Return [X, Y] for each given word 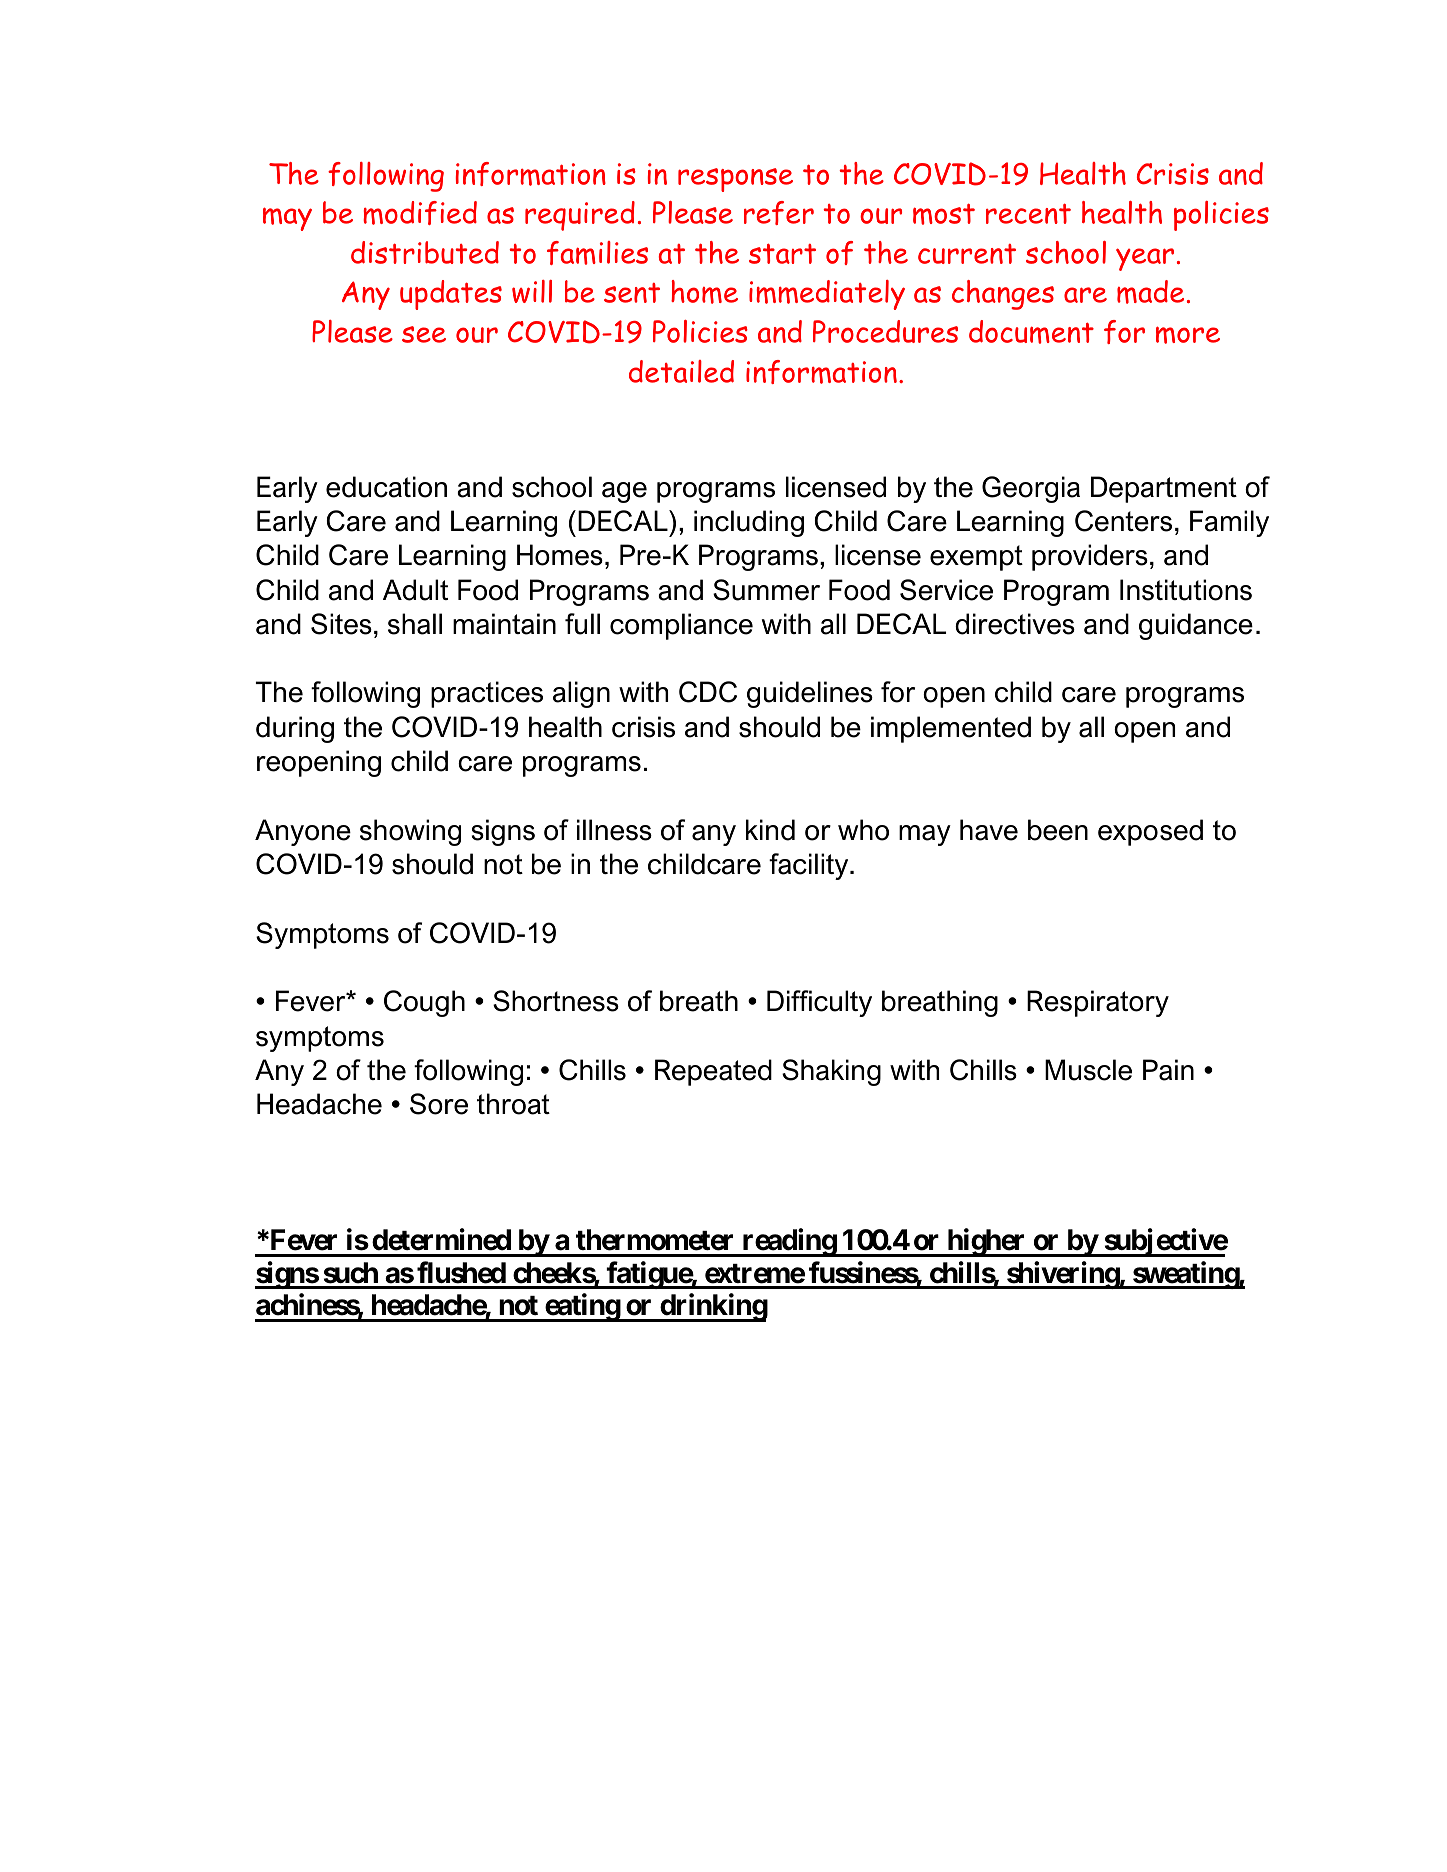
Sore [439, 1104]
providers [1090, 557]
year [1145, 259]
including [749, 523]
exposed [1150, 832]
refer [779, 213]
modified [420, 213]
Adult [415, 590]
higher [986, 1243]
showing [410, 832]
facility [810, 866]
